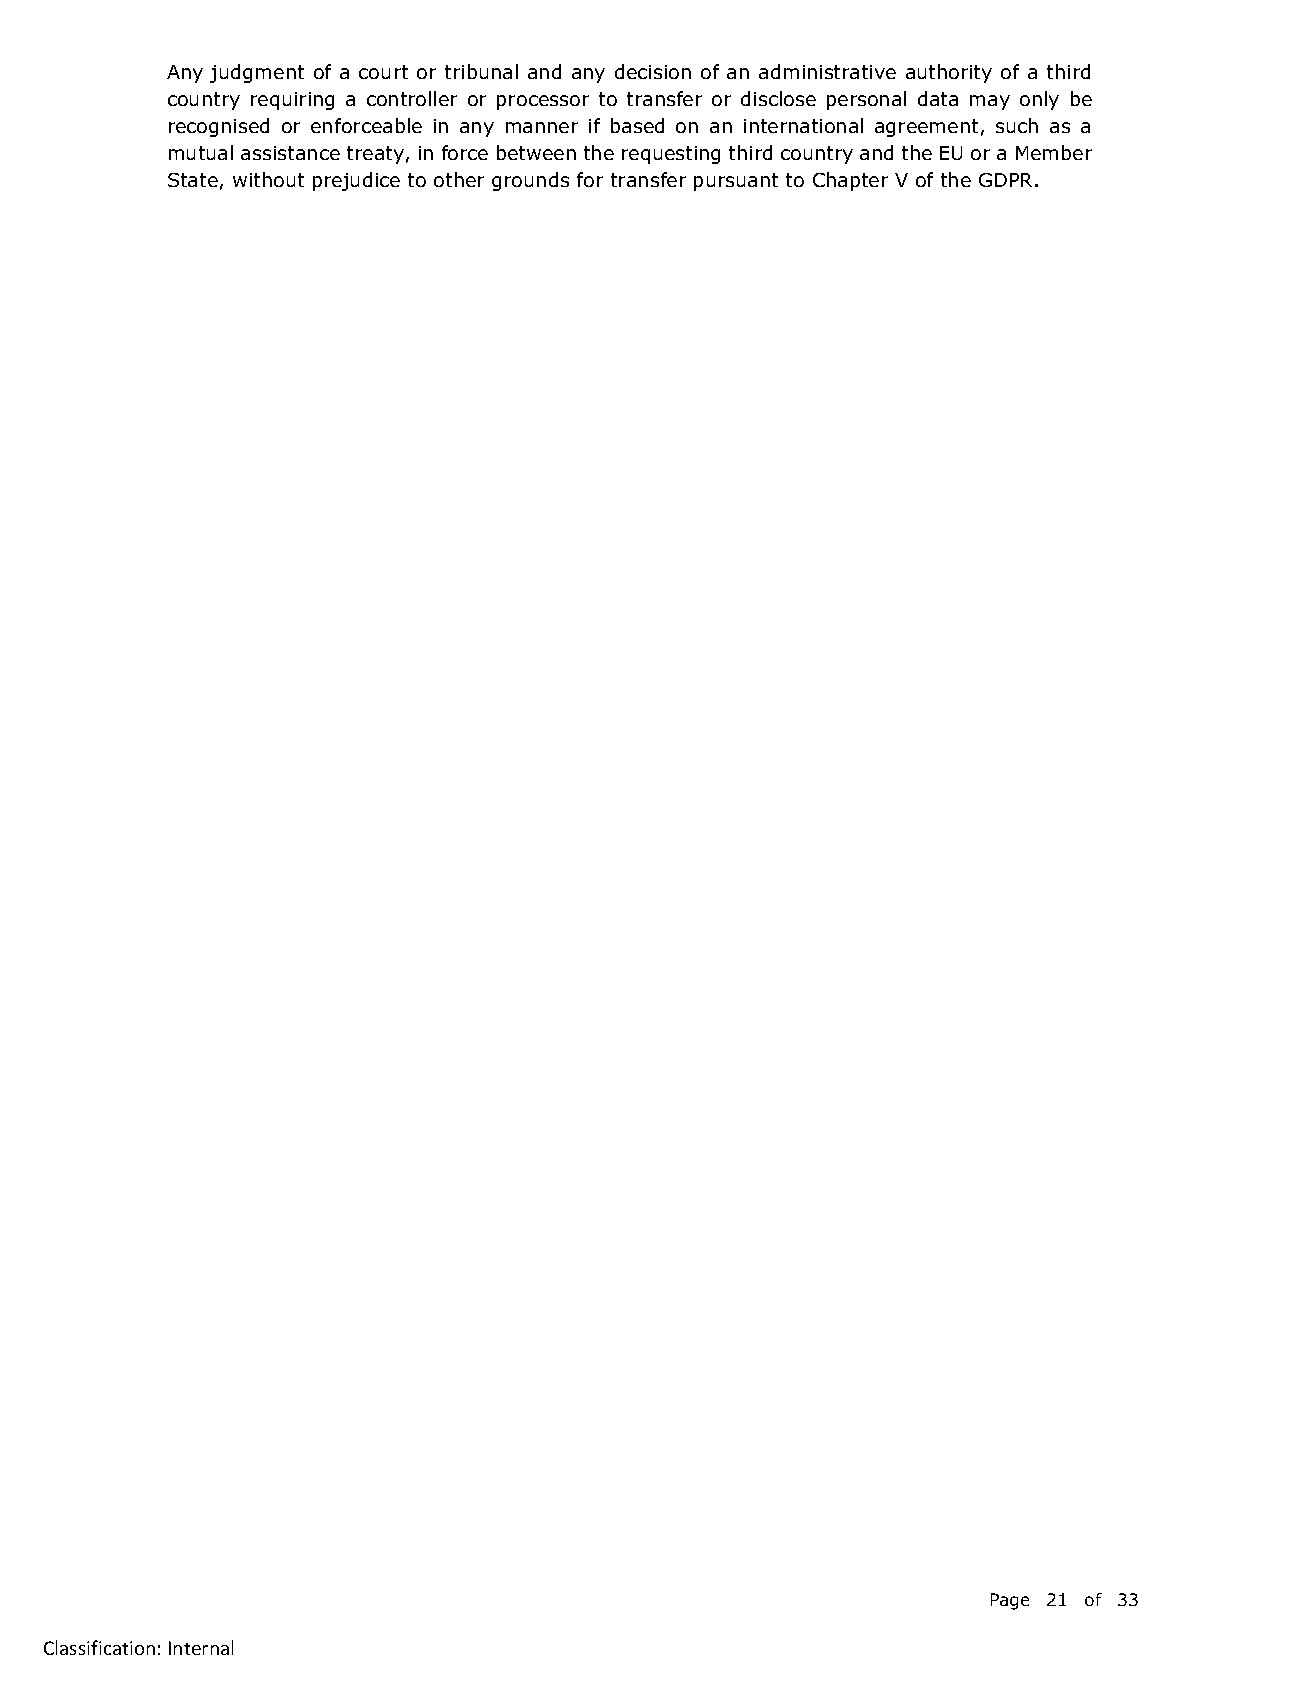  What do you see at coordinates (1007, 180) in the screenshot?
I see `GDPR` at bounding box center [1007, 180].
